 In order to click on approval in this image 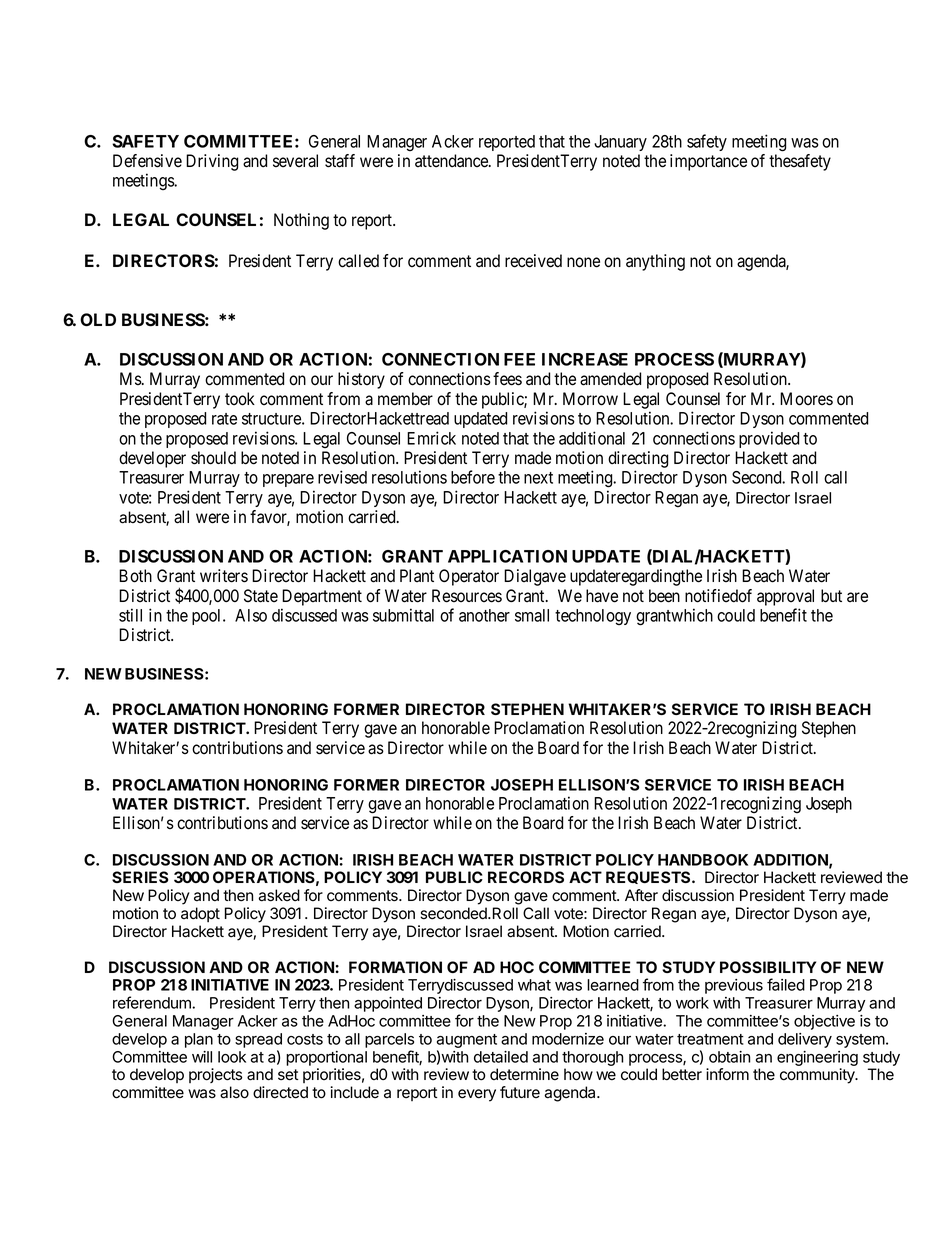, I will do `click(785, 597)`.
